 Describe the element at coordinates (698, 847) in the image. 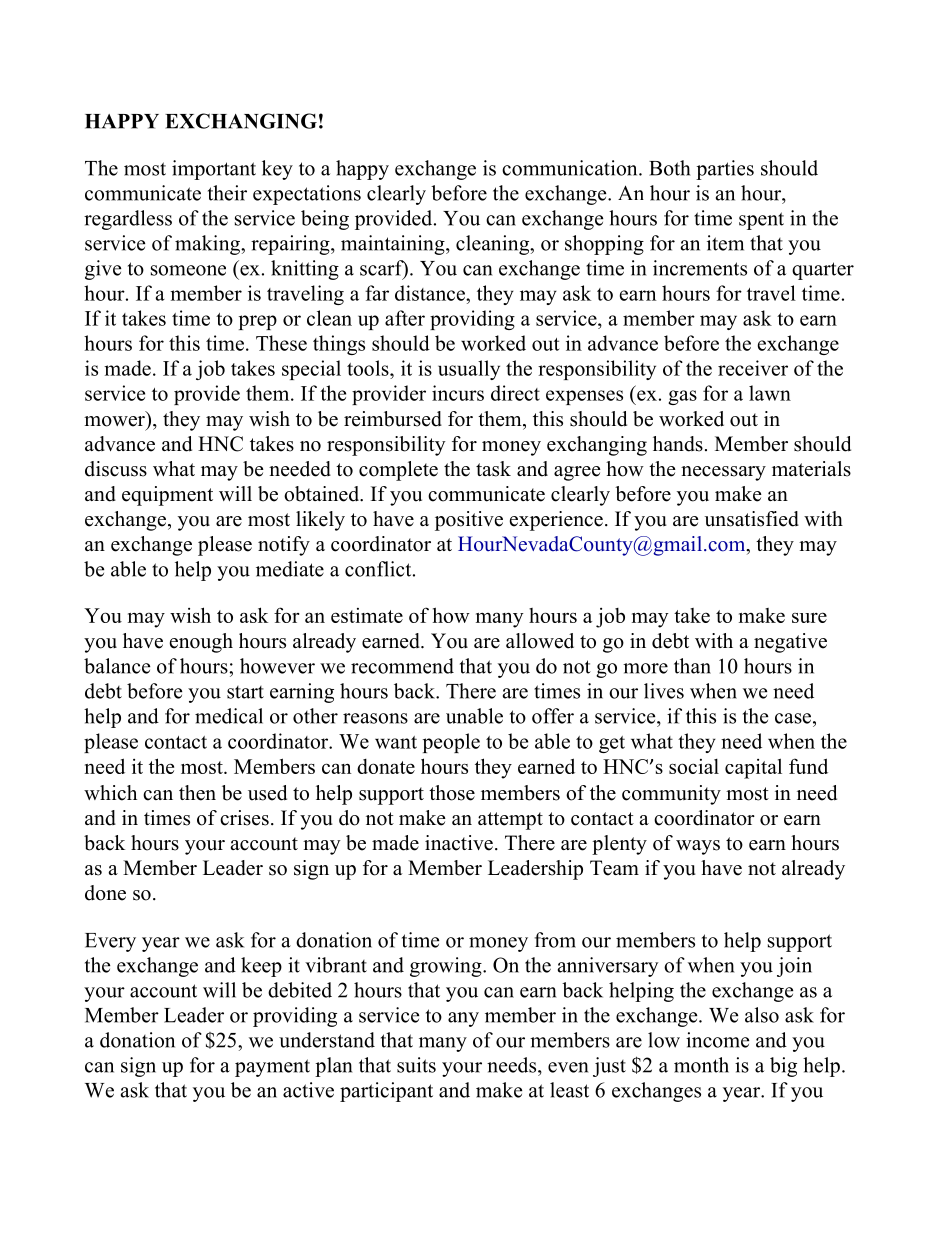

I see `ways` at that location.
